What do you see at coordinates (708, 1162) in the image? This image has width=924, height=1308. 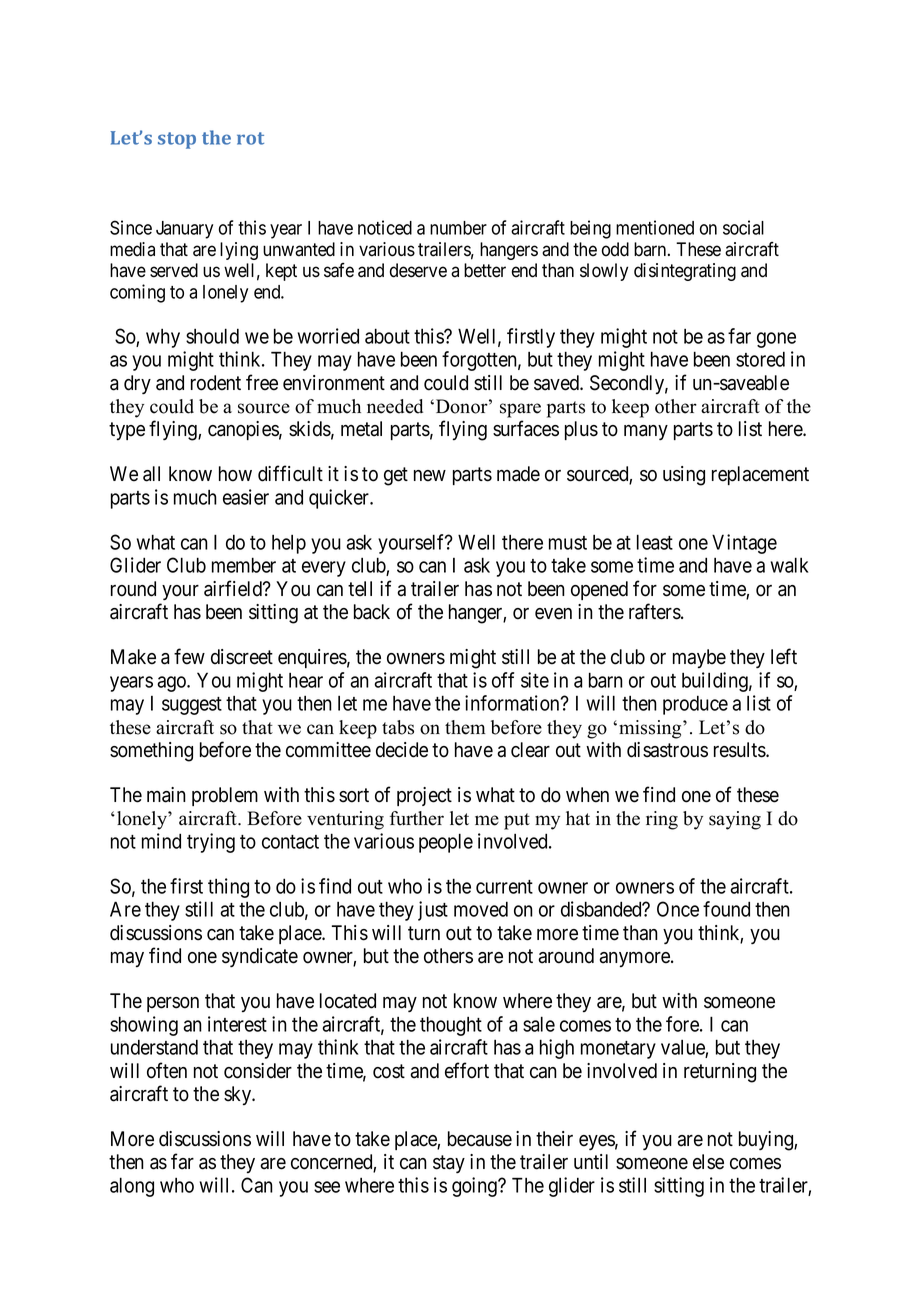 I see `else` at bounding box center [708, 1162].
